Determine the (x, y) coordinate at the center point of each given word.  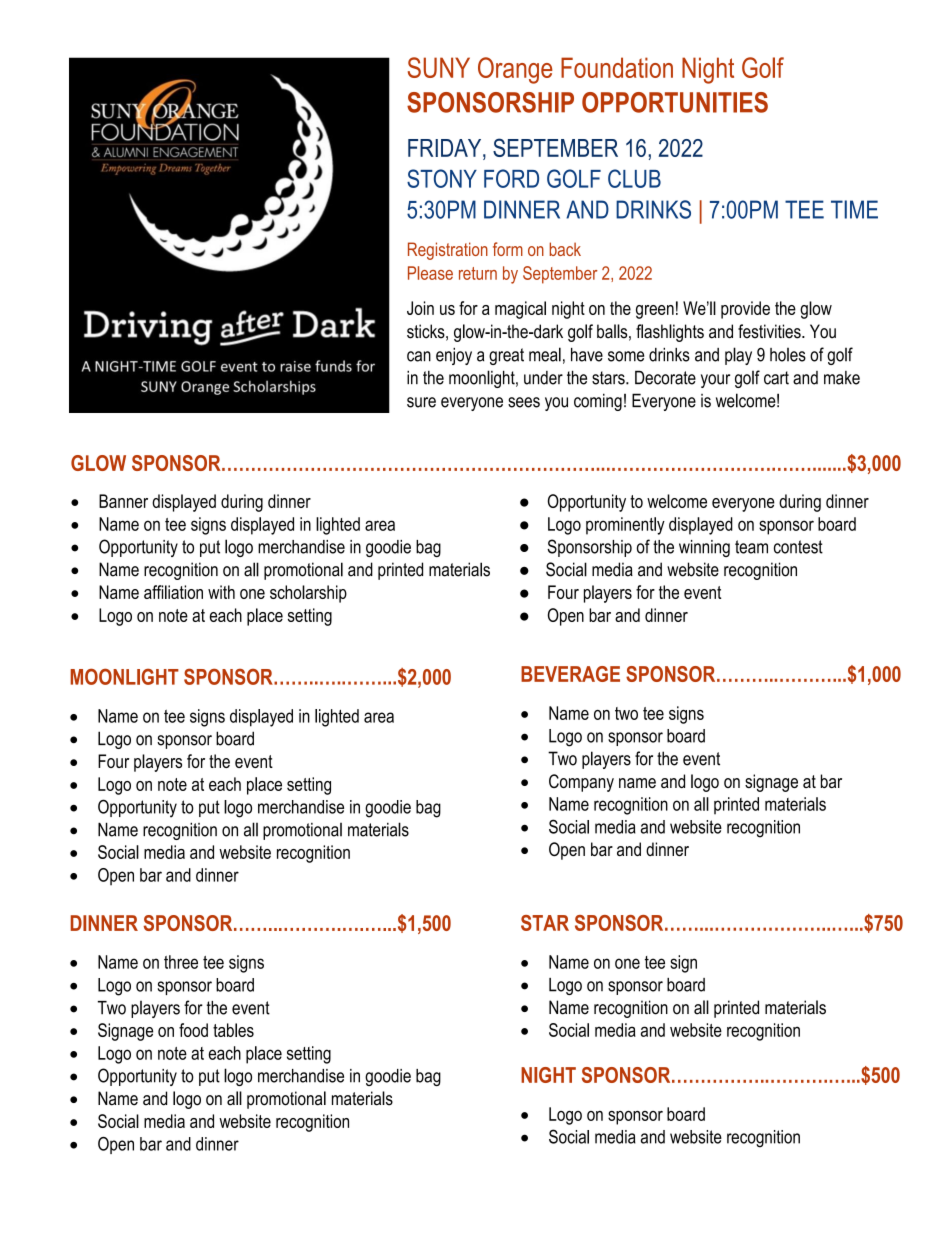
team (751, 547)
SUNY (439, 67)
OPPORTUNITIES (675, 102)
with (221, 592)
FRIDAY (446, 148)
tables (233, 1030)
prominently (625, 526)
